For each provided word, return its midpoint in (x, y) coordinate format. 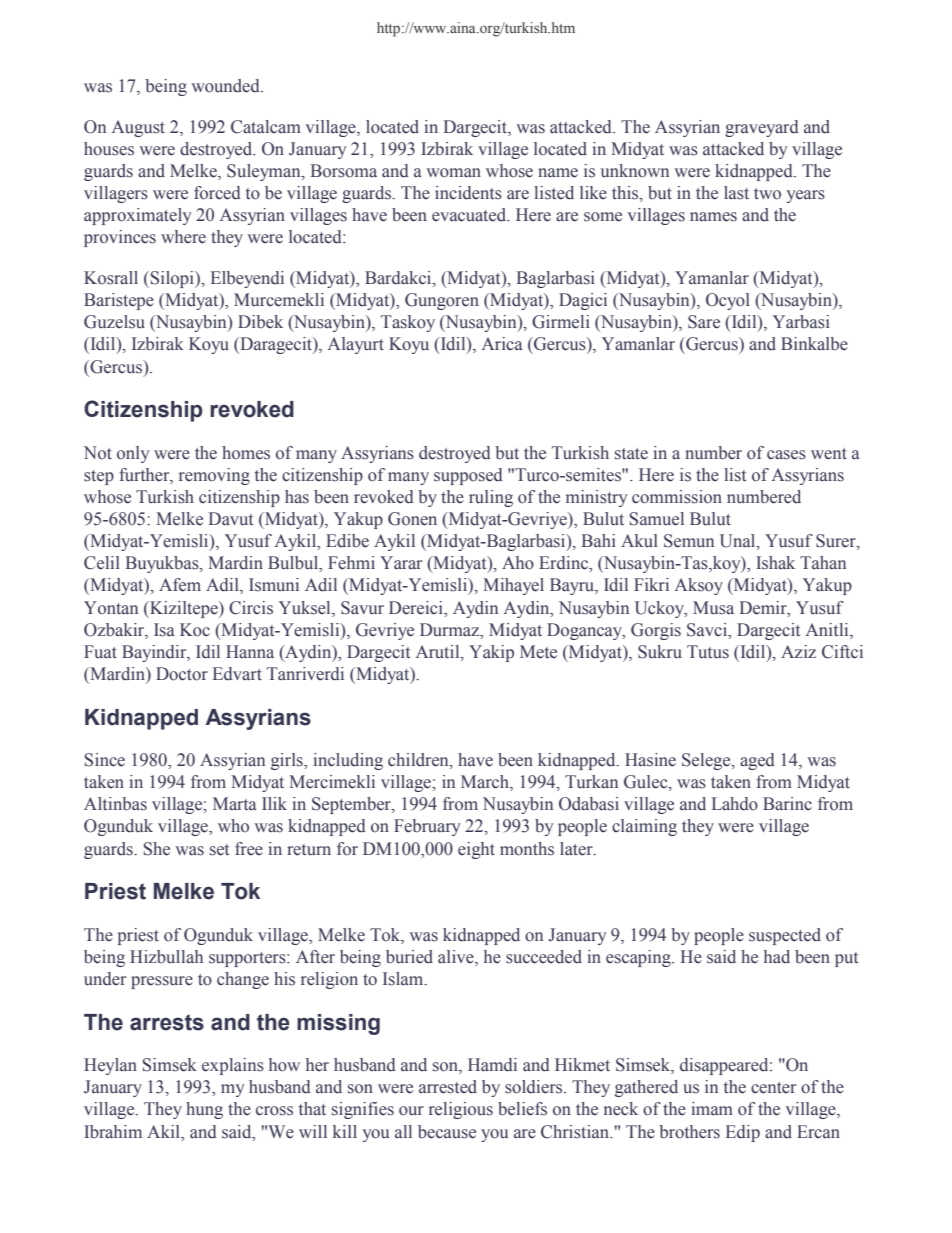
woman (454, 173)
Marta (234, 803)
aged (757, 761)
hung (204, 1110)
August (138, 128)
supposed (468, 476)
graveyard (762, 128)
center (773, 1088)
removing (214, 476)
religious (461, 1110)
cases (786, 455)
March (486, 783)
